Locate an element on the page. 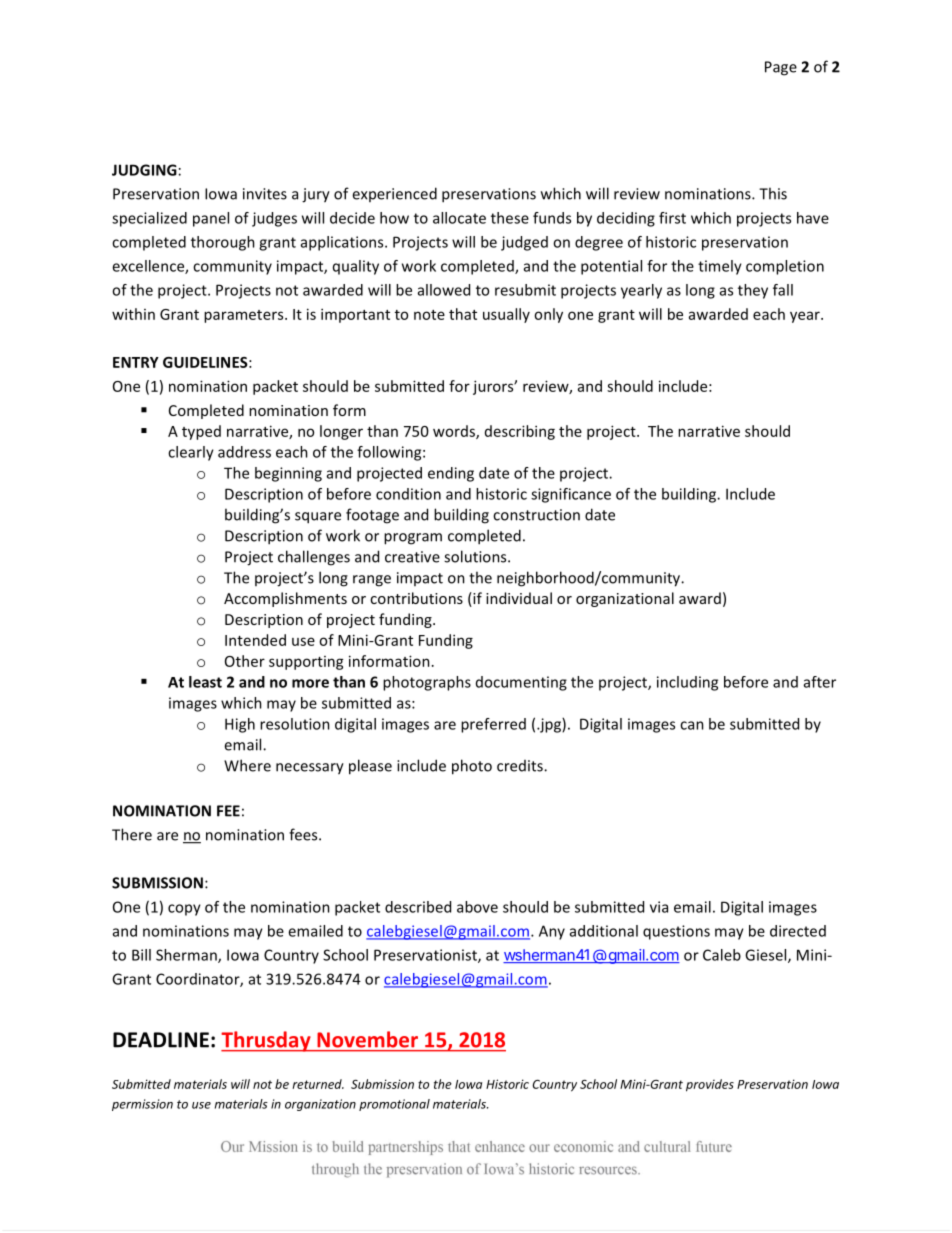 The image size is (952, 1233). including is located at coordinates (687, 683).
